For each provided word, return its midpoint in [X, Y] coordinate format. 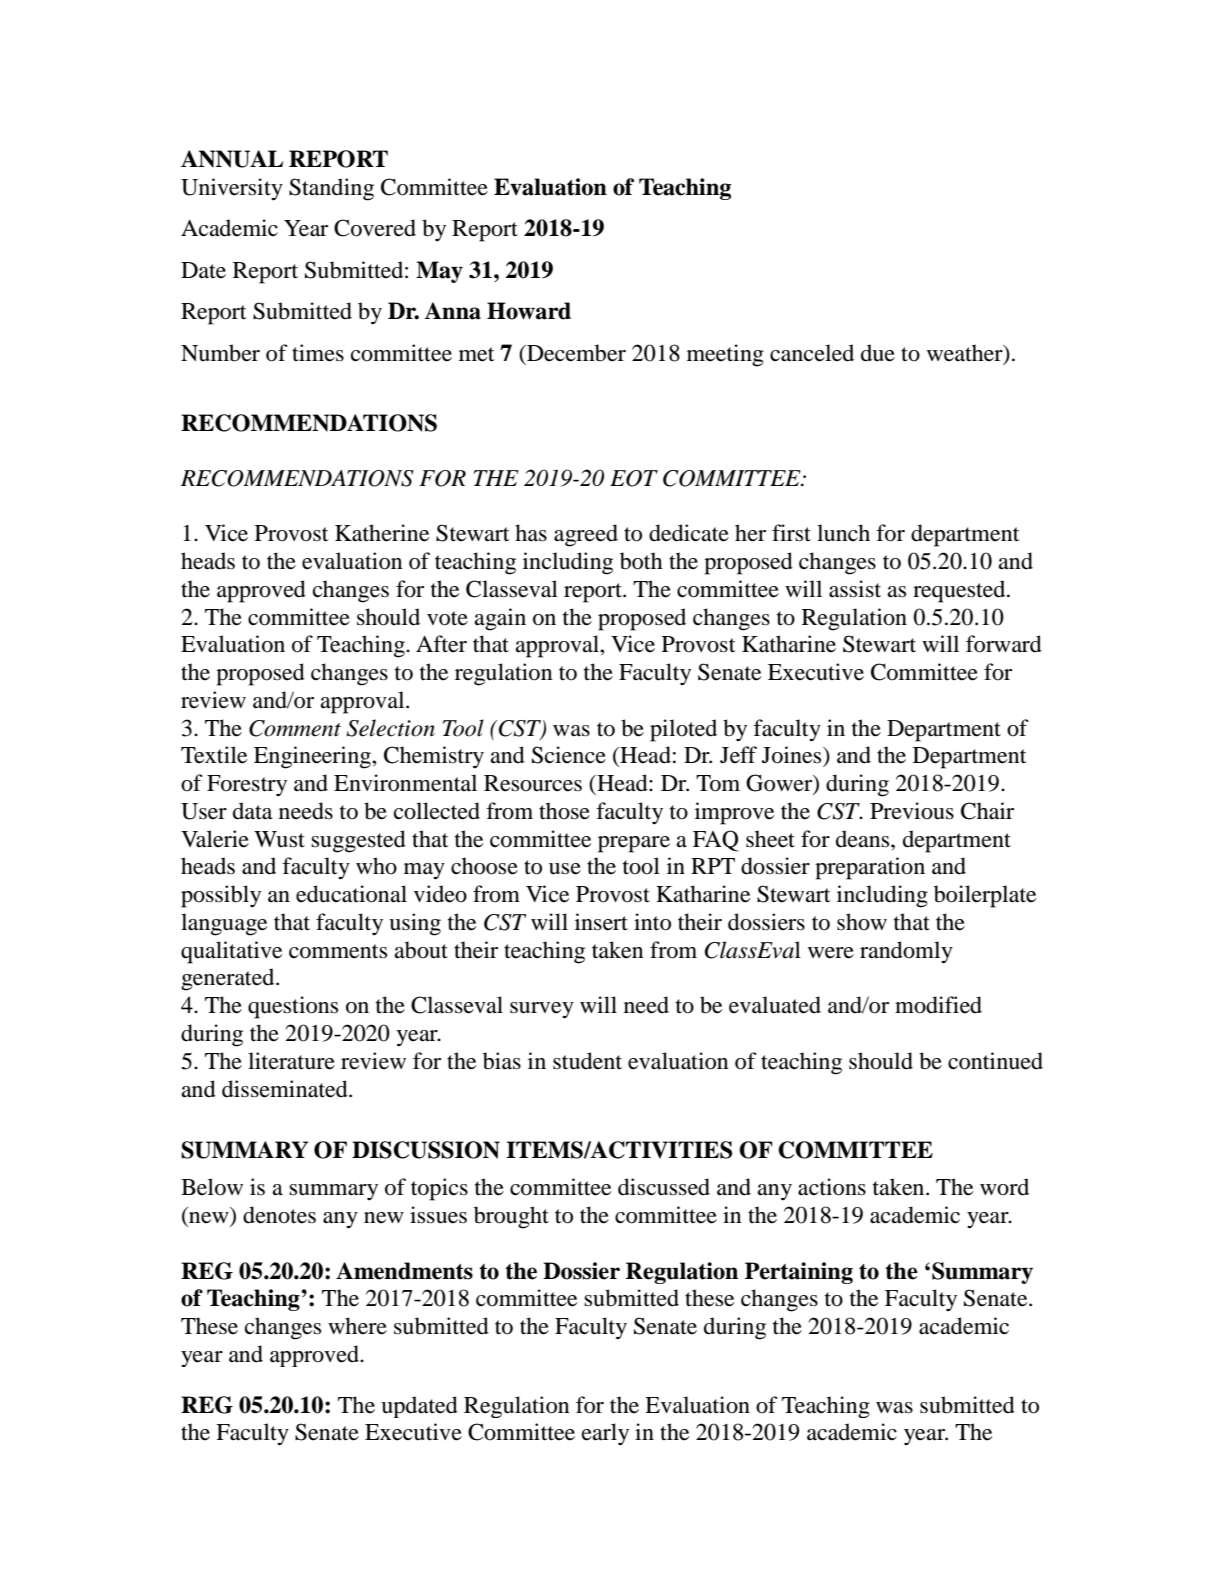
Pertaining [799, 1273]
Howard [529, 311]
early [605, 1434]
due [878, 353]
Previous [912, 811]
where [357, 1326]
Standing [331, 189]
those [564, 811]
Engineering [313, 757]
